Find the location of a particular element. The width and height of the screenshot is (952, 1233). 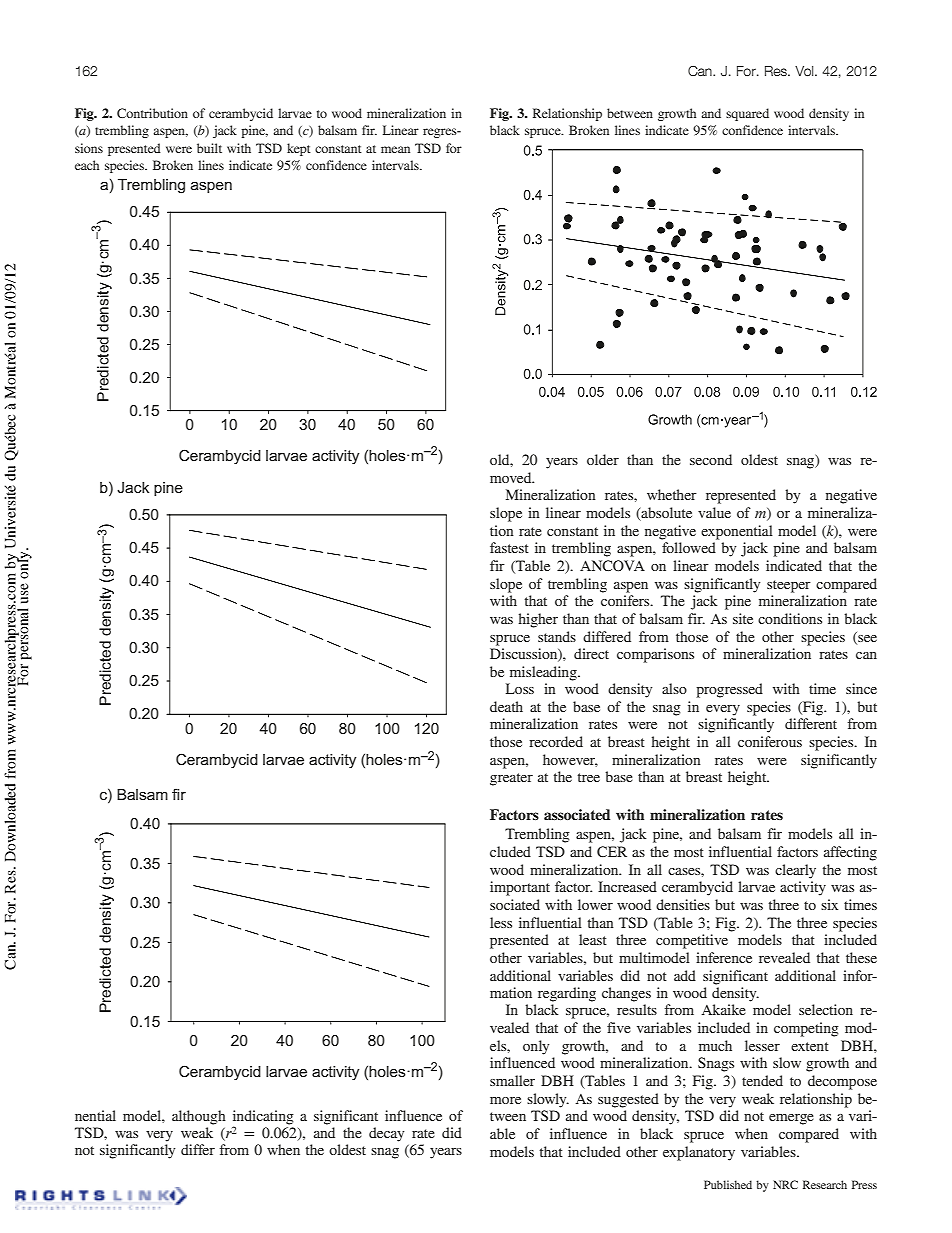

more is located at coordinates (505, 1100).
